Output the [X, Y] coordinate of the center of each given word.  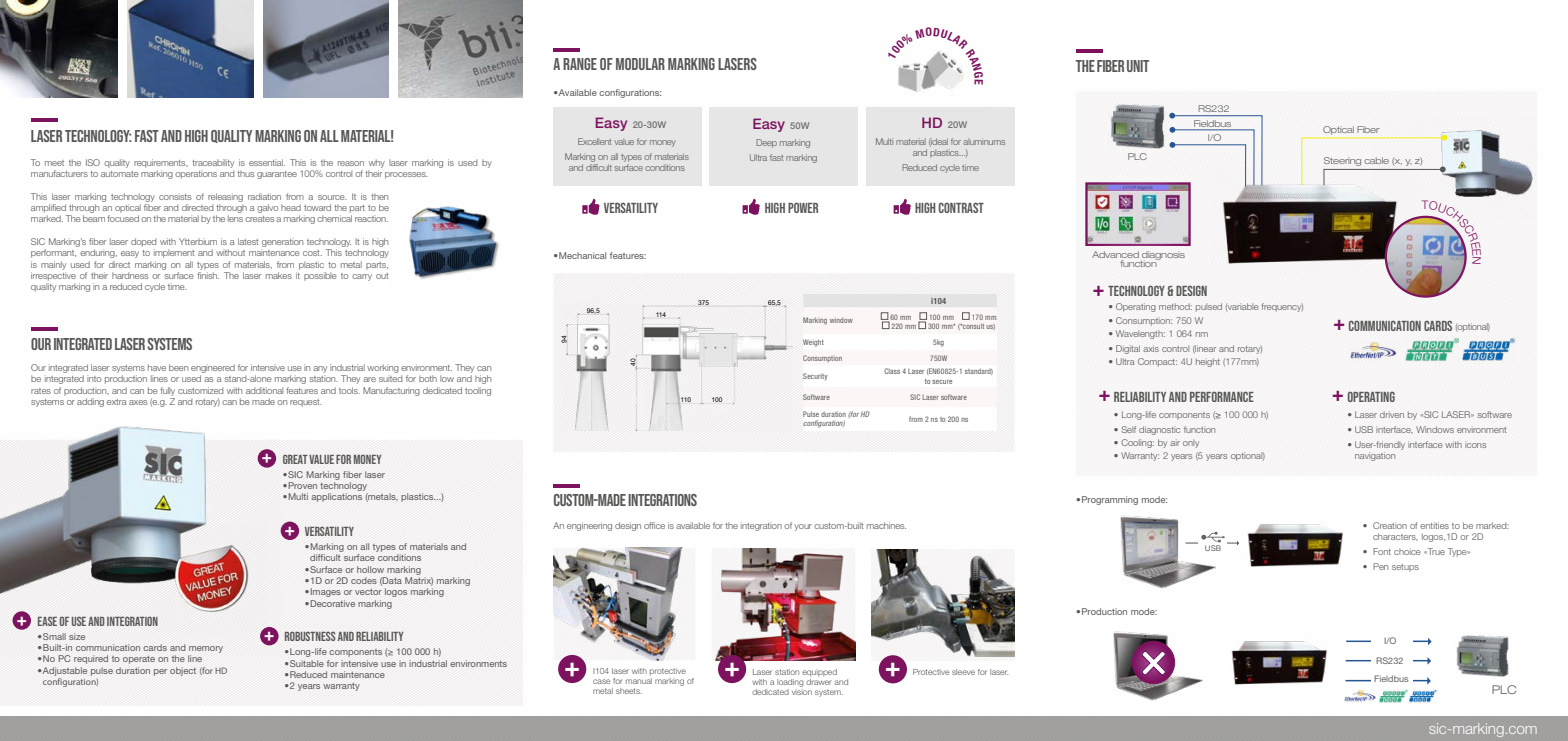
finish [208, 275]
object [183, 671]
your [803, 527]
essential [267, 162]
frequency [1282, 307]
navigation [1375, 456]
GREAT [295, 459]
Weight [813, 343]
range [580, 64]
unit [1138, 66]
